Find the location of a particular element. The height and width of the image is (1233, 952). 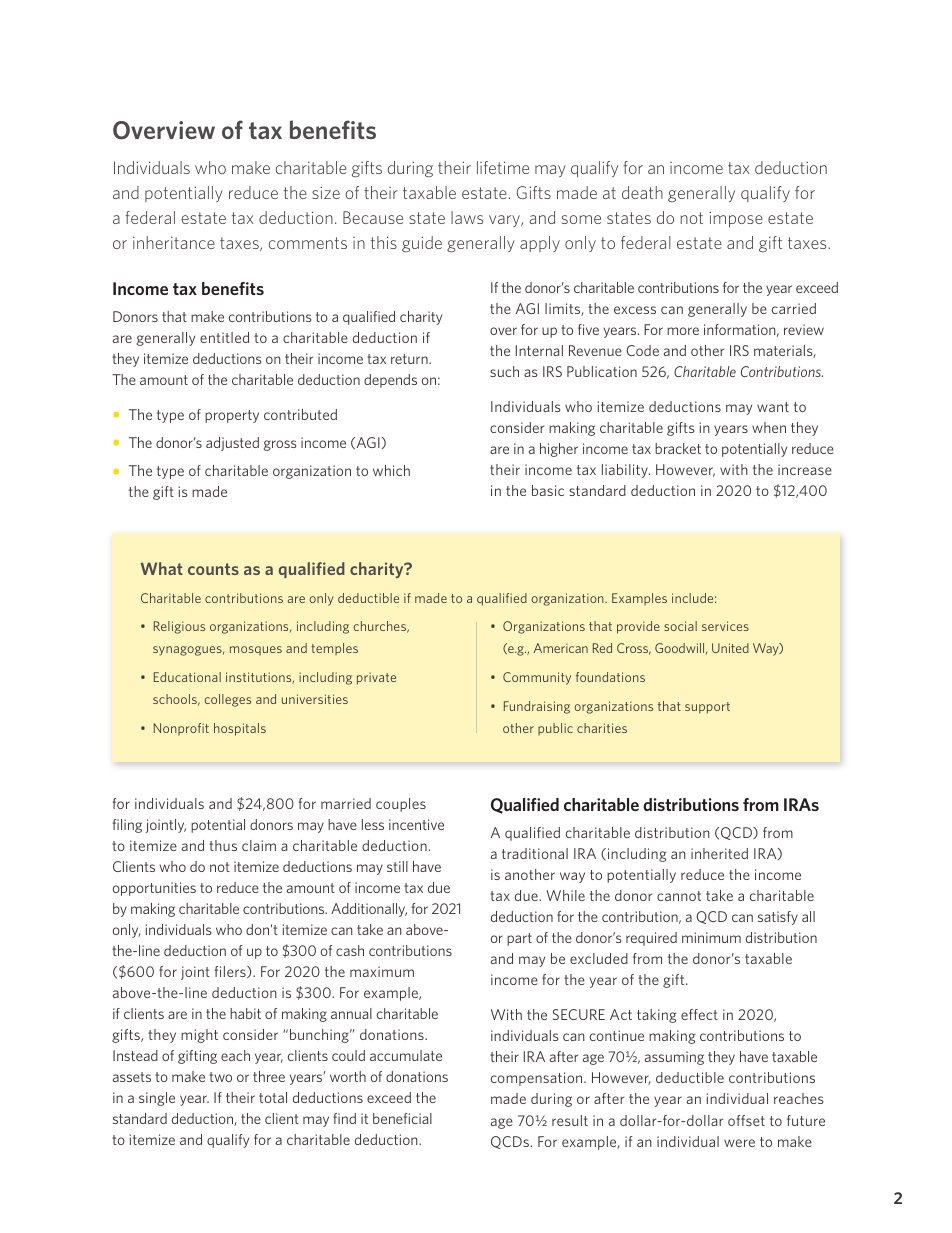

impose is located at coordinates (736, 219).
